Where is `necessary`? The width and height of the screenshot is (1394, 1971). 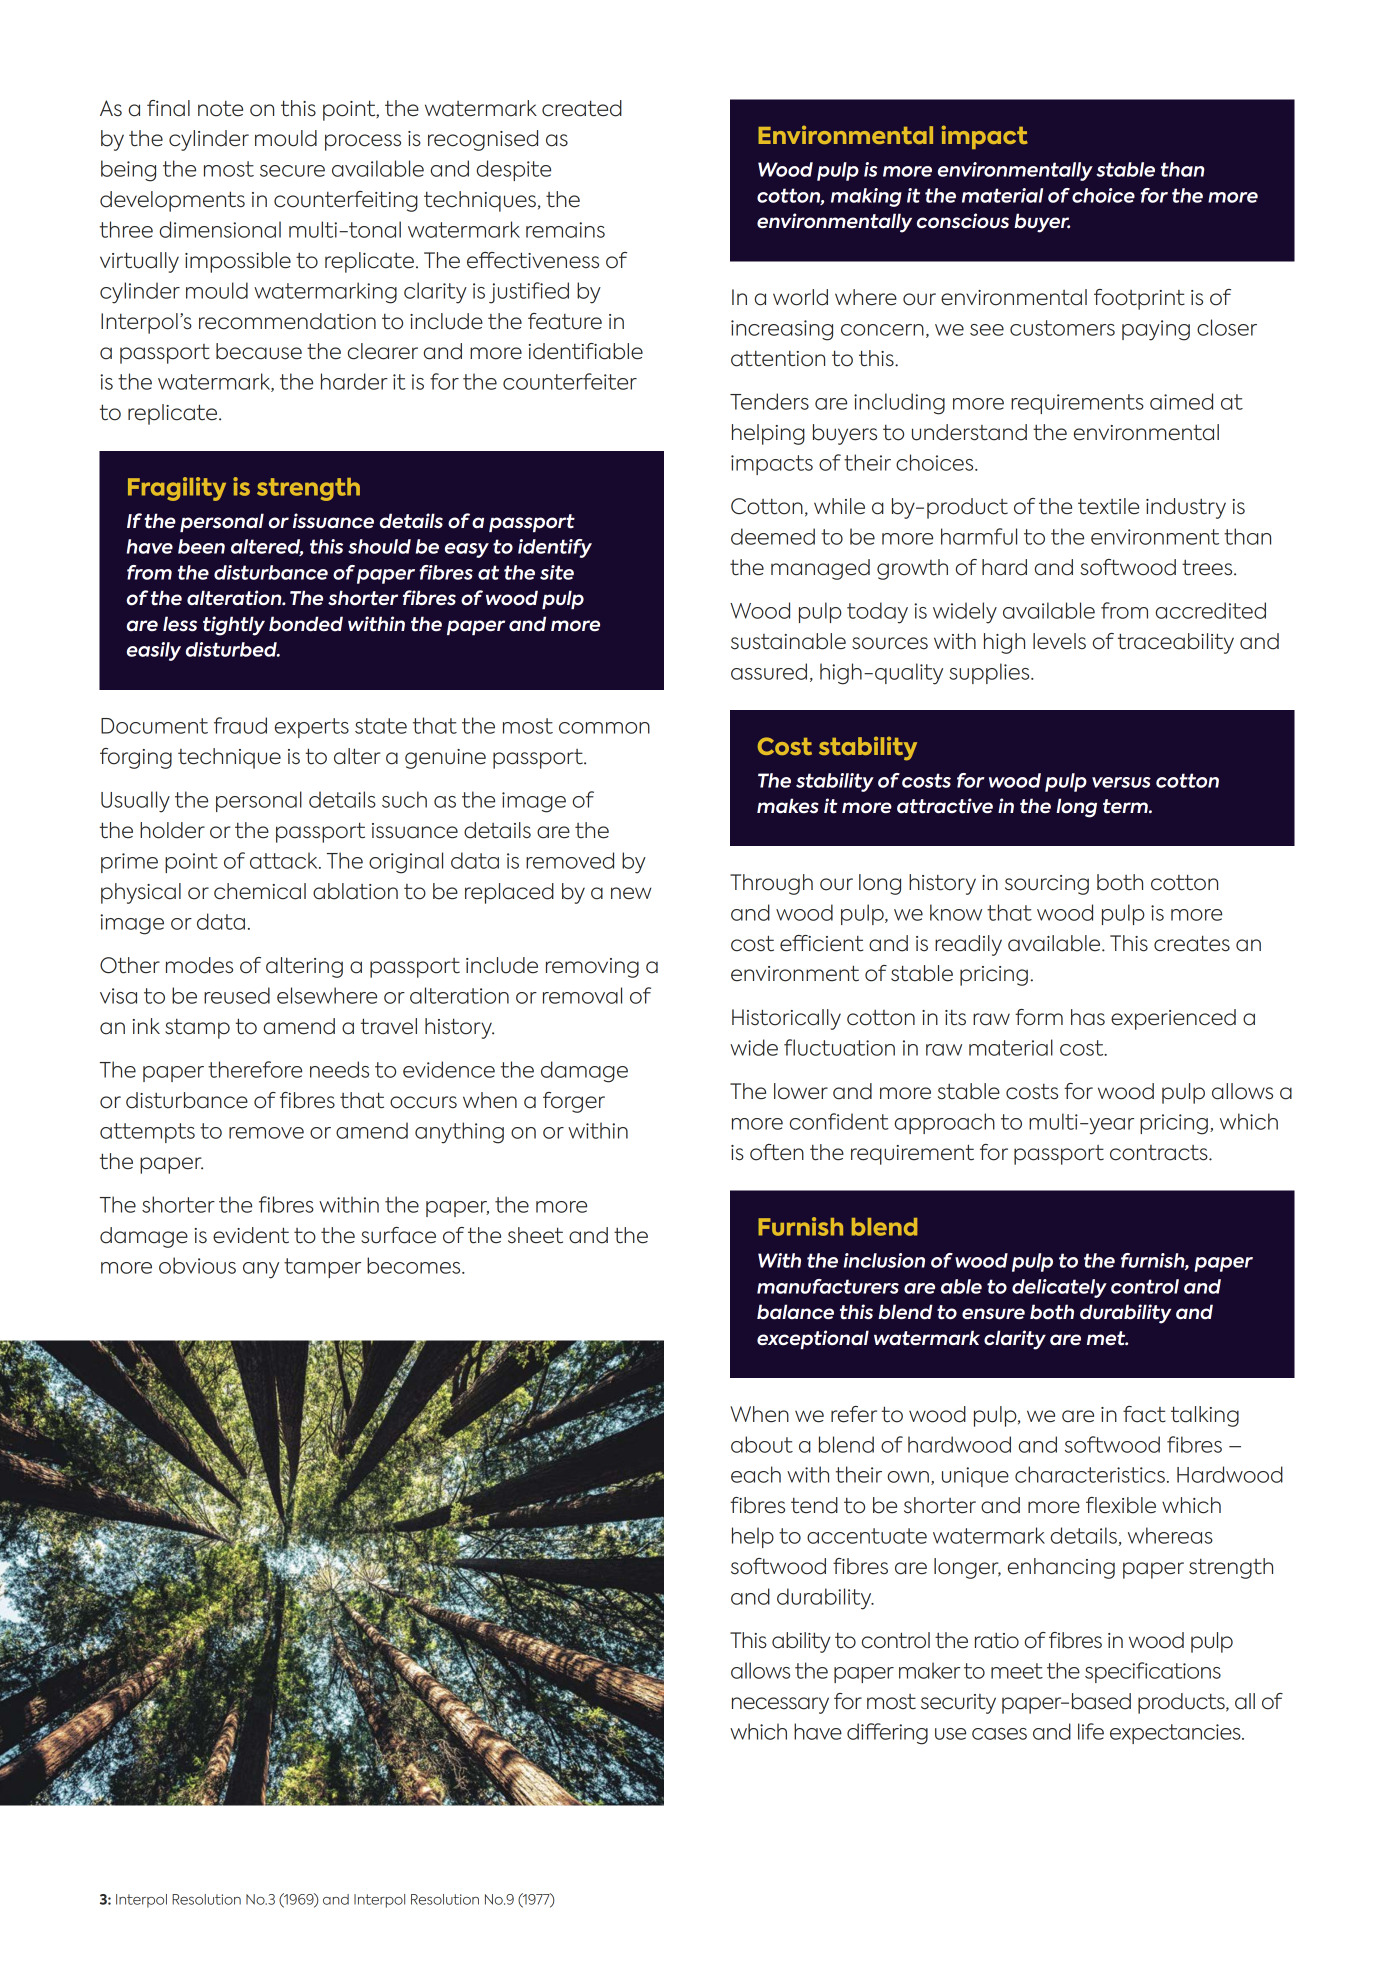
necessary is located at coordinates (780, 1705).
